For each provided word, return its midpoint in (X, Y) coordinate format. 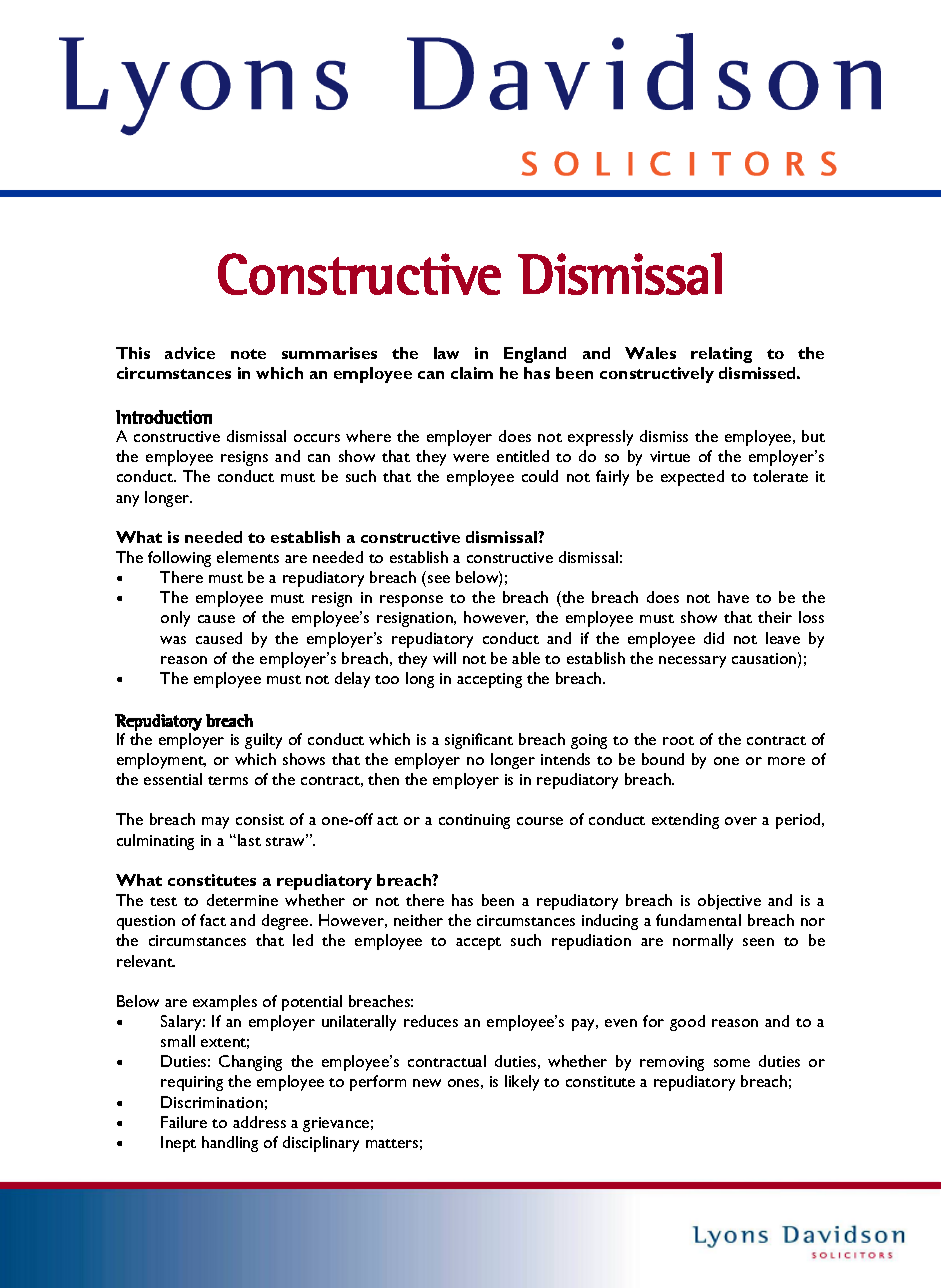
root (678, 740)
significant (479, 741)
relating (721, 355)
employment (161, 761)
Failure (184, 1122)
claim (472, 373)
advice (190, 353)
